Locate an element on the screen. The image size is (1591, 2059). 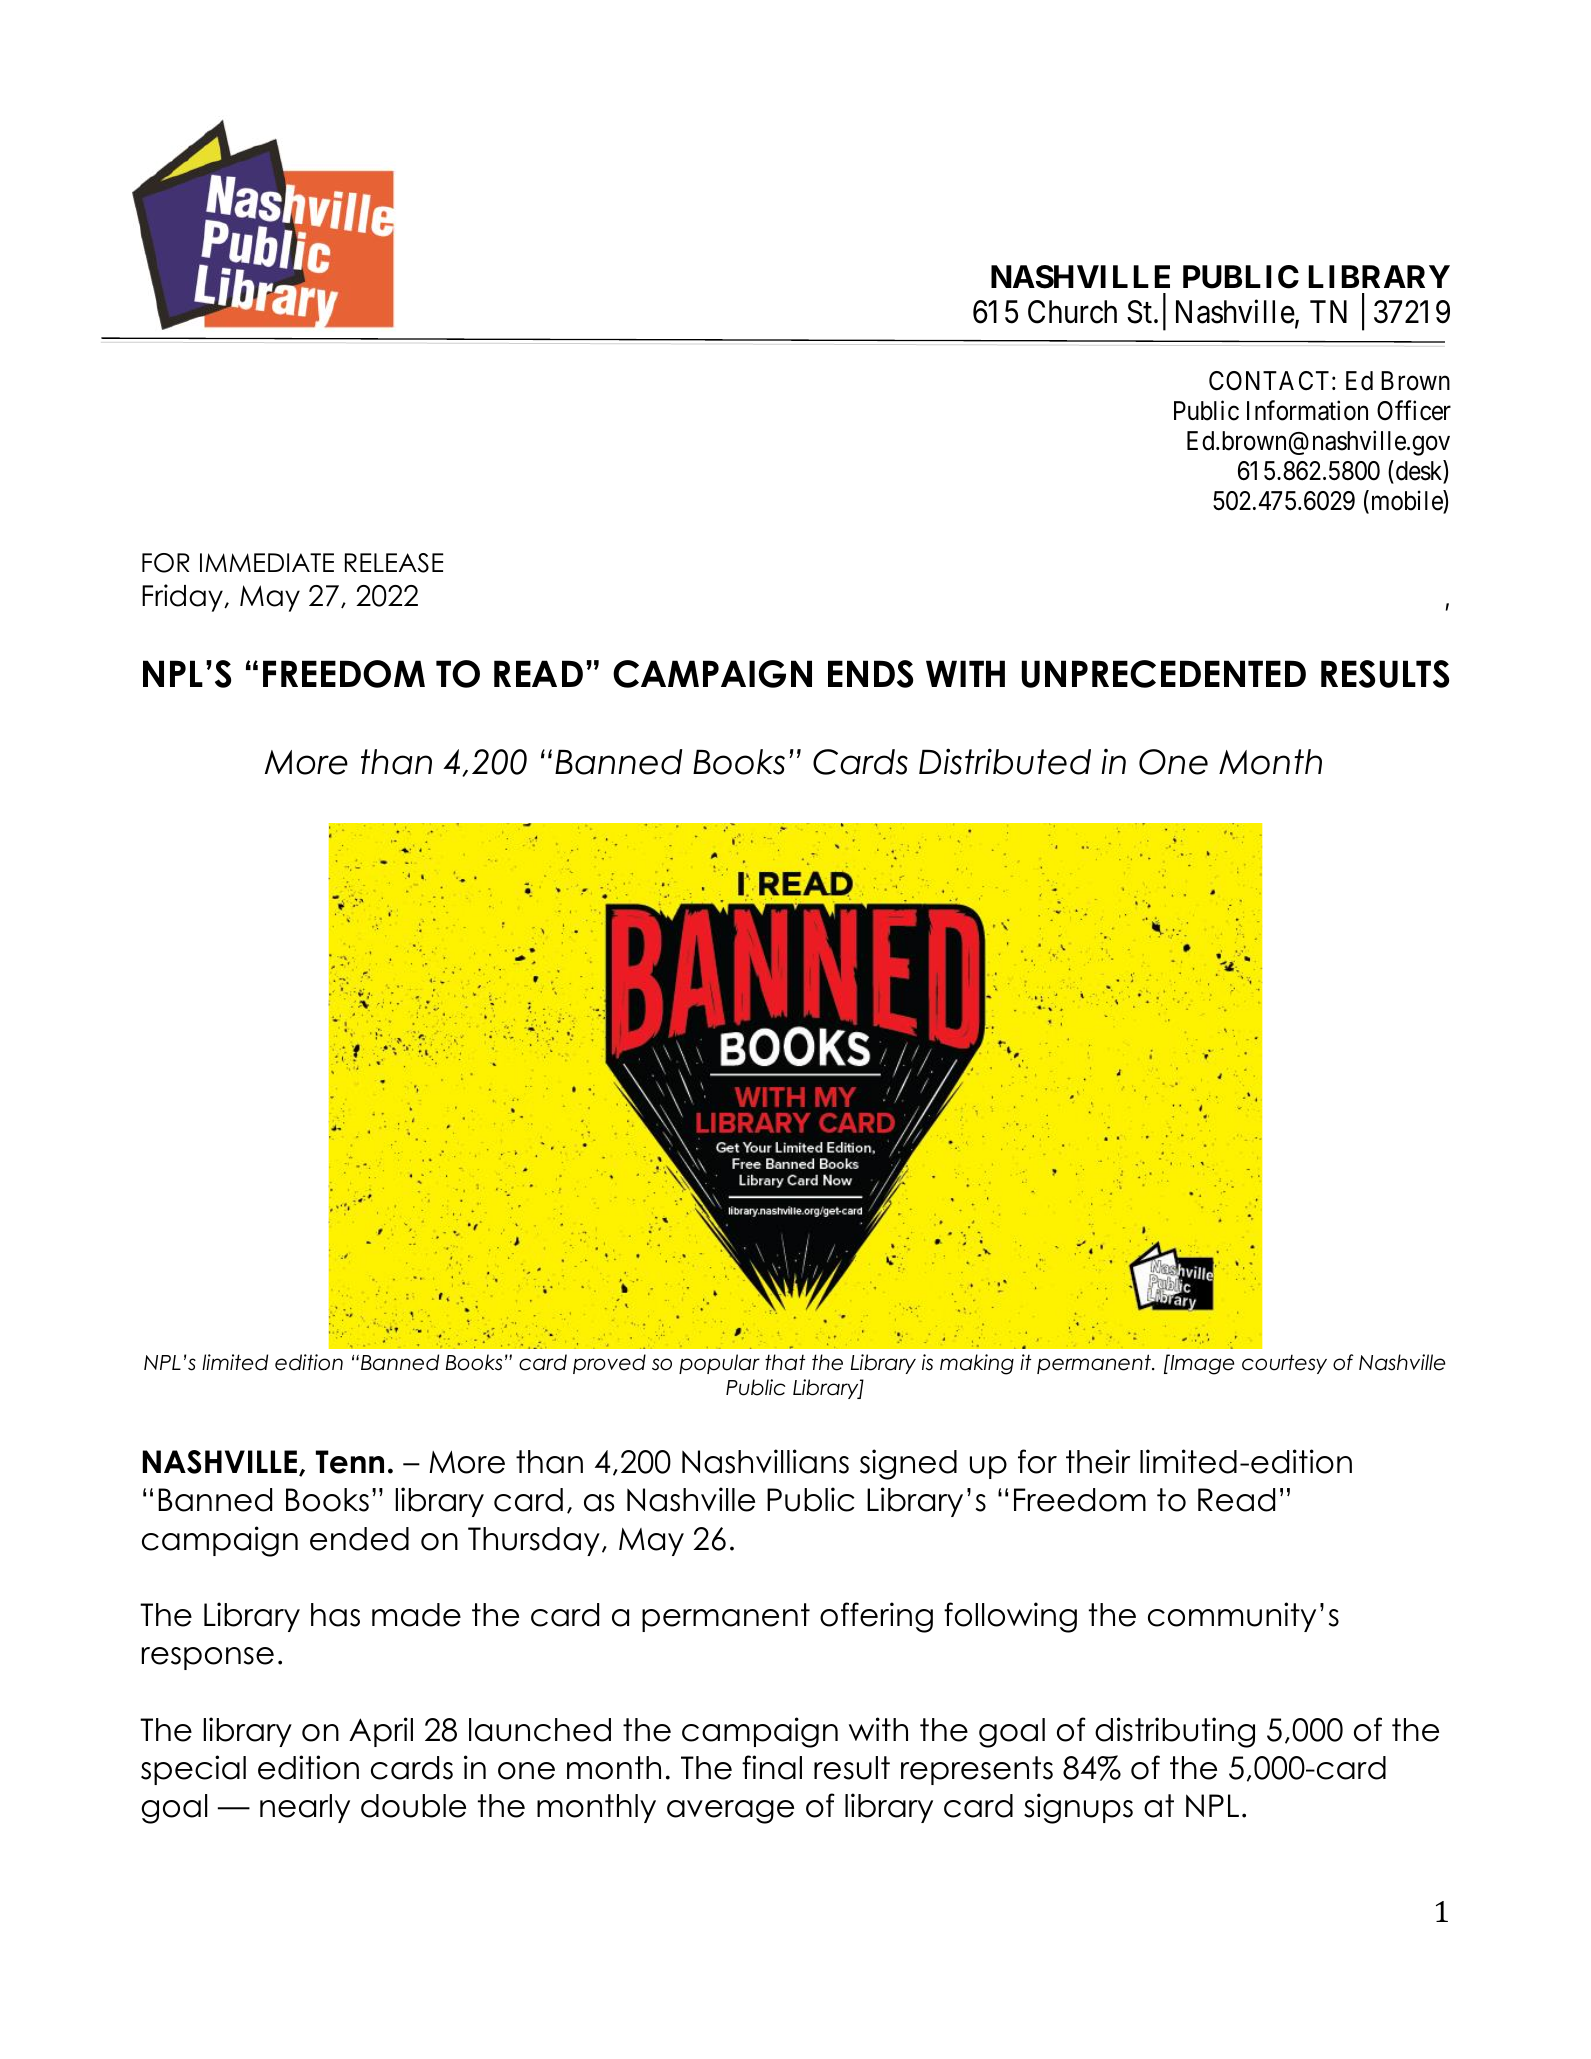
Church is located at coordinates (1072, 312).
